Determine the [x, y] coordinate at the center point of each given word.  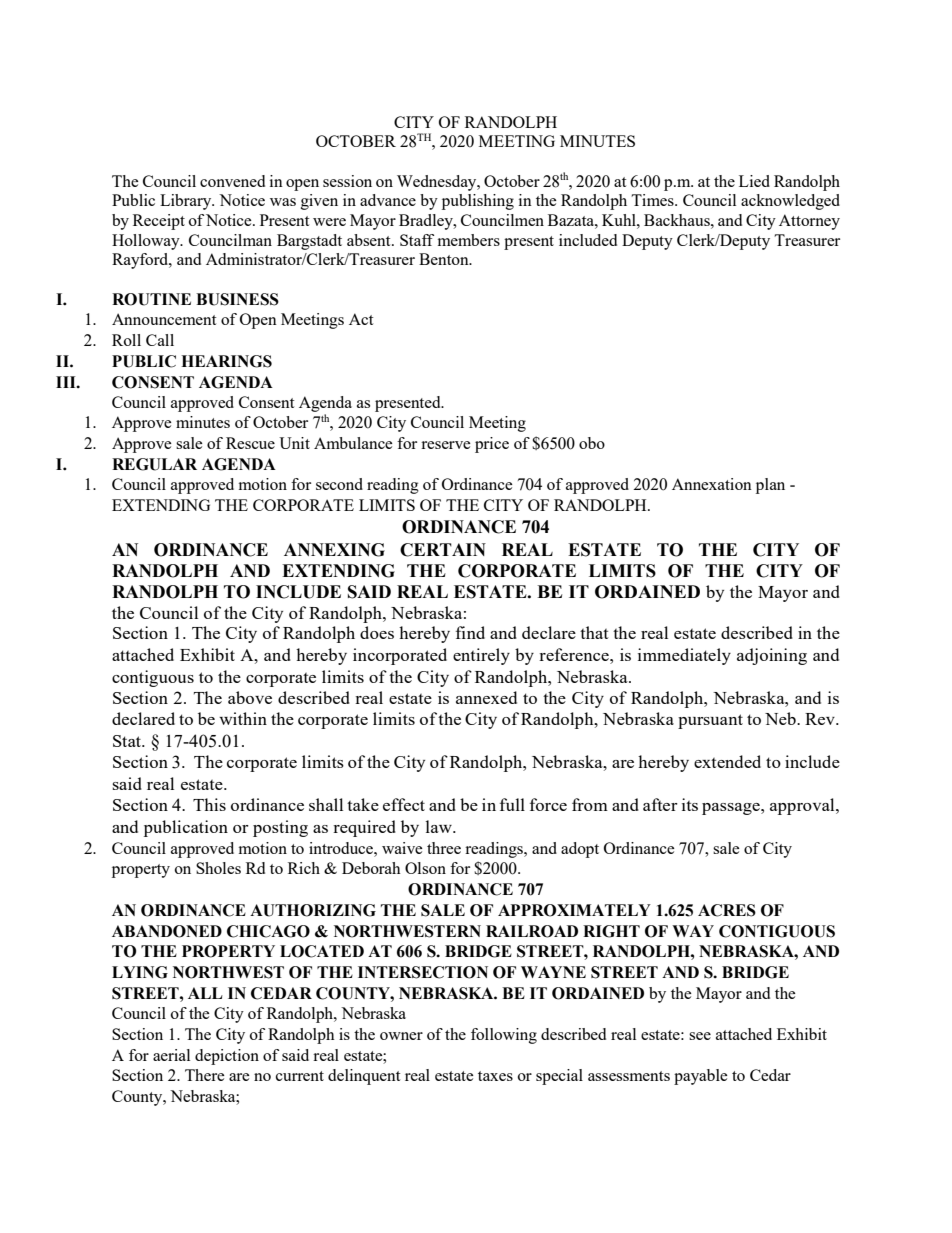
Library [187, 202]
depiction [227, 1057]
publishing [478, 202]
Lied [754, 181]
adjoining [772, 656]
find [470, 632]
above [250, 697]
